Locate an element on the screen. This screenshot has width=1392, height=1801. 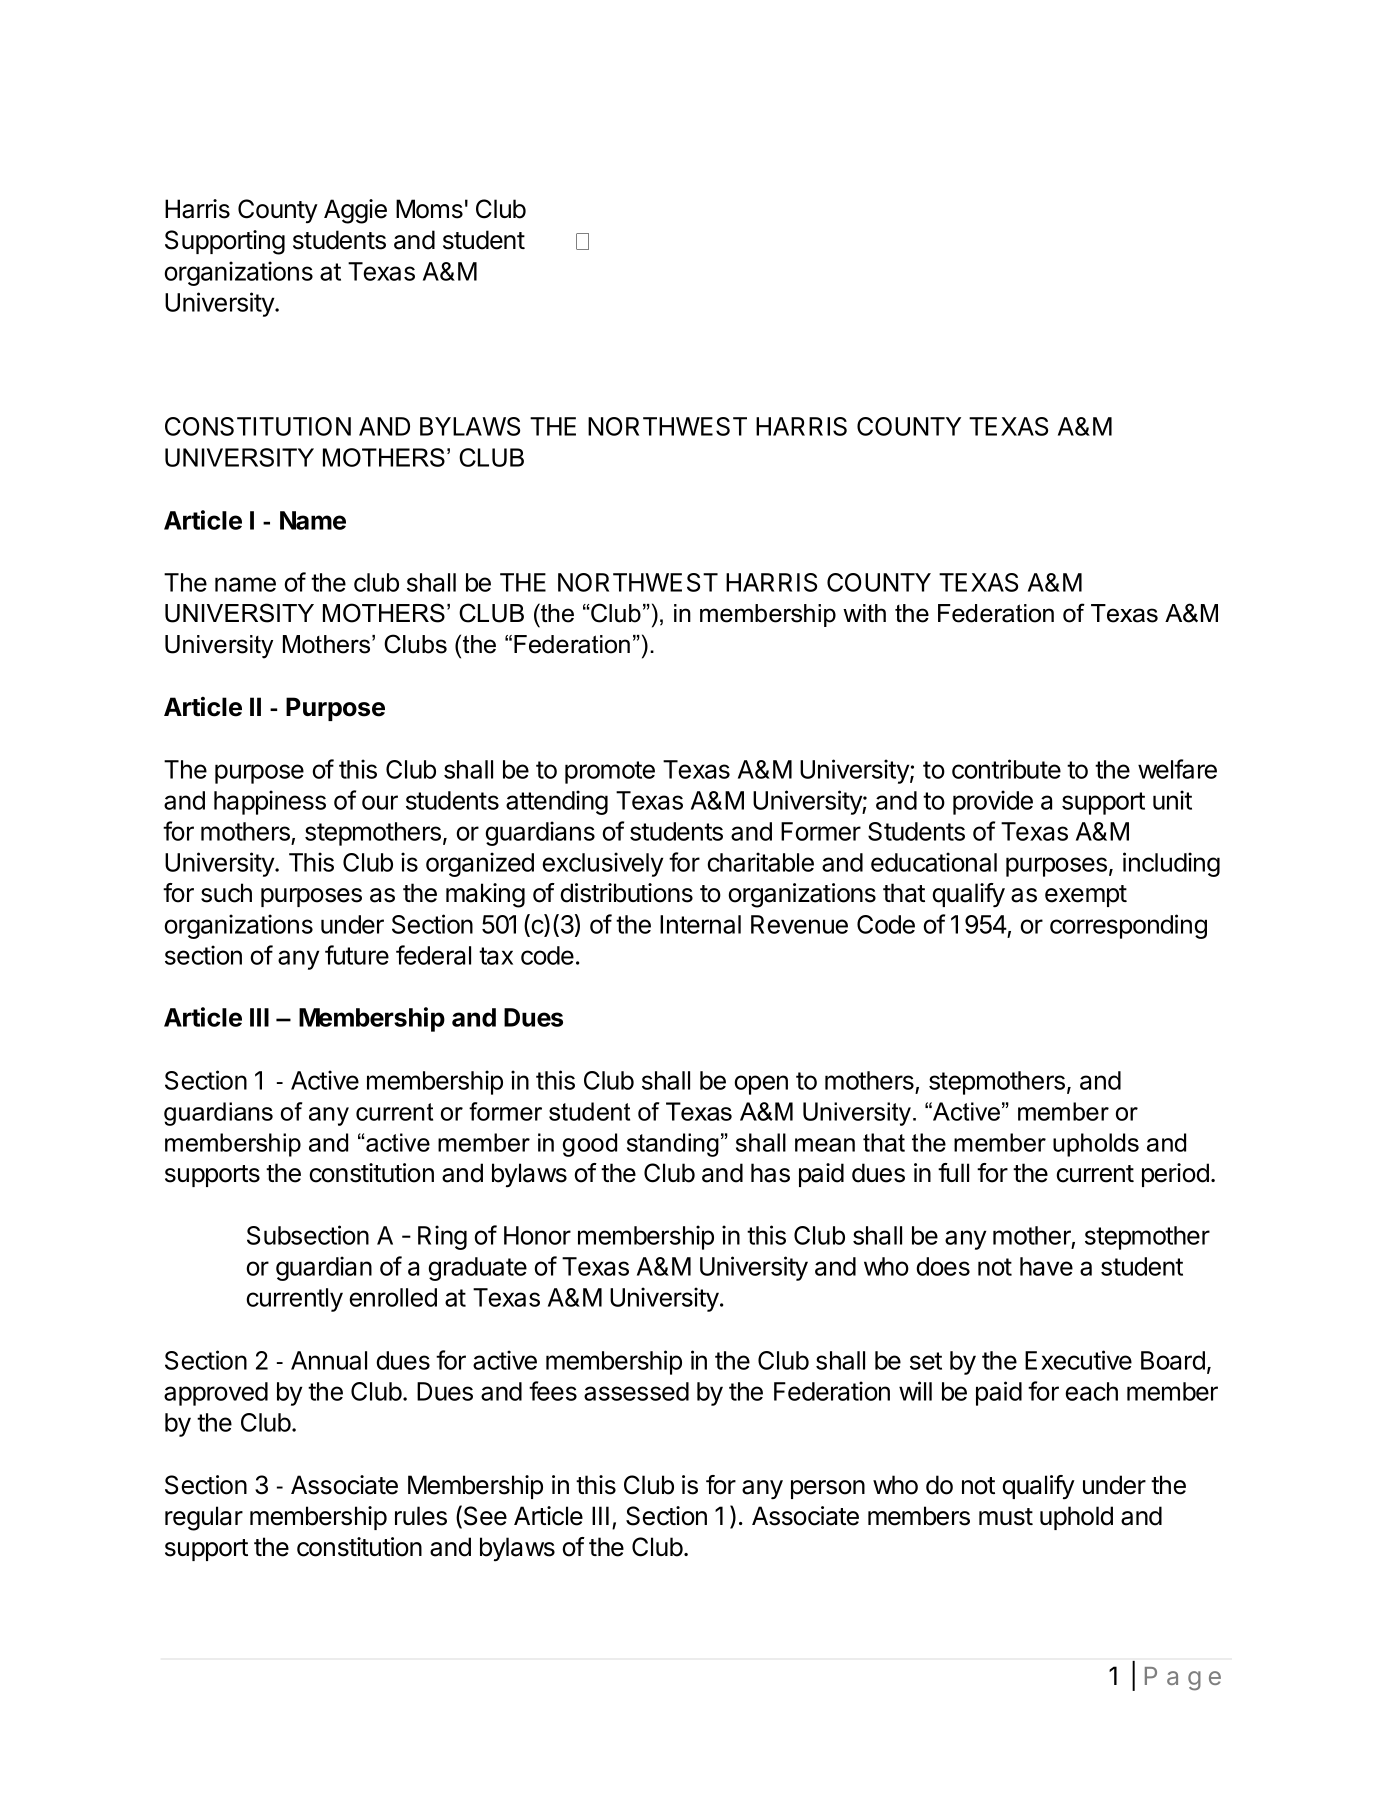
Moms is located at coordinates (429, 209).
